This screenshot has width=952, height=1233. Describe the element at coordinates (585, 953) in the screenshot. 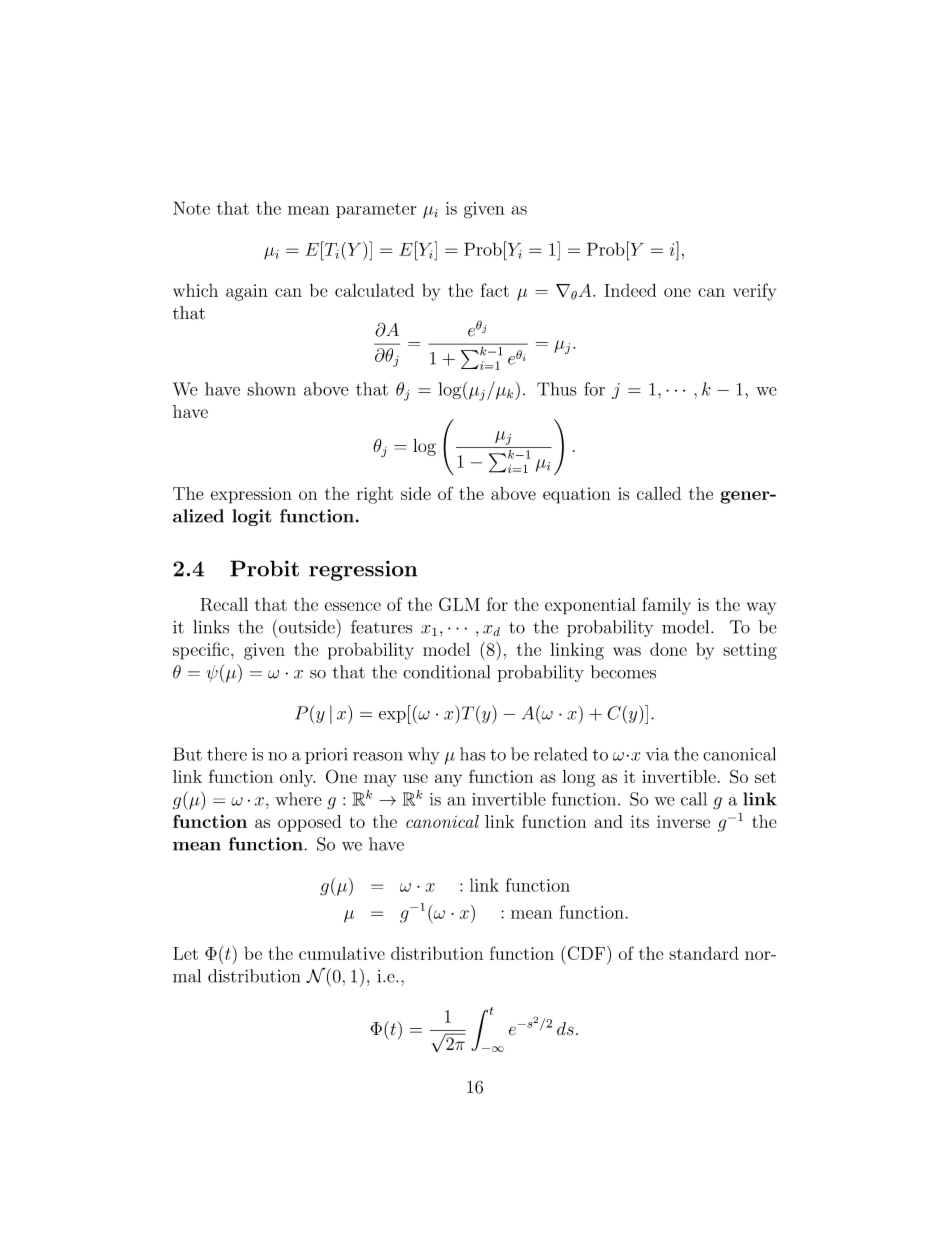

I see `CDF` at that location.
